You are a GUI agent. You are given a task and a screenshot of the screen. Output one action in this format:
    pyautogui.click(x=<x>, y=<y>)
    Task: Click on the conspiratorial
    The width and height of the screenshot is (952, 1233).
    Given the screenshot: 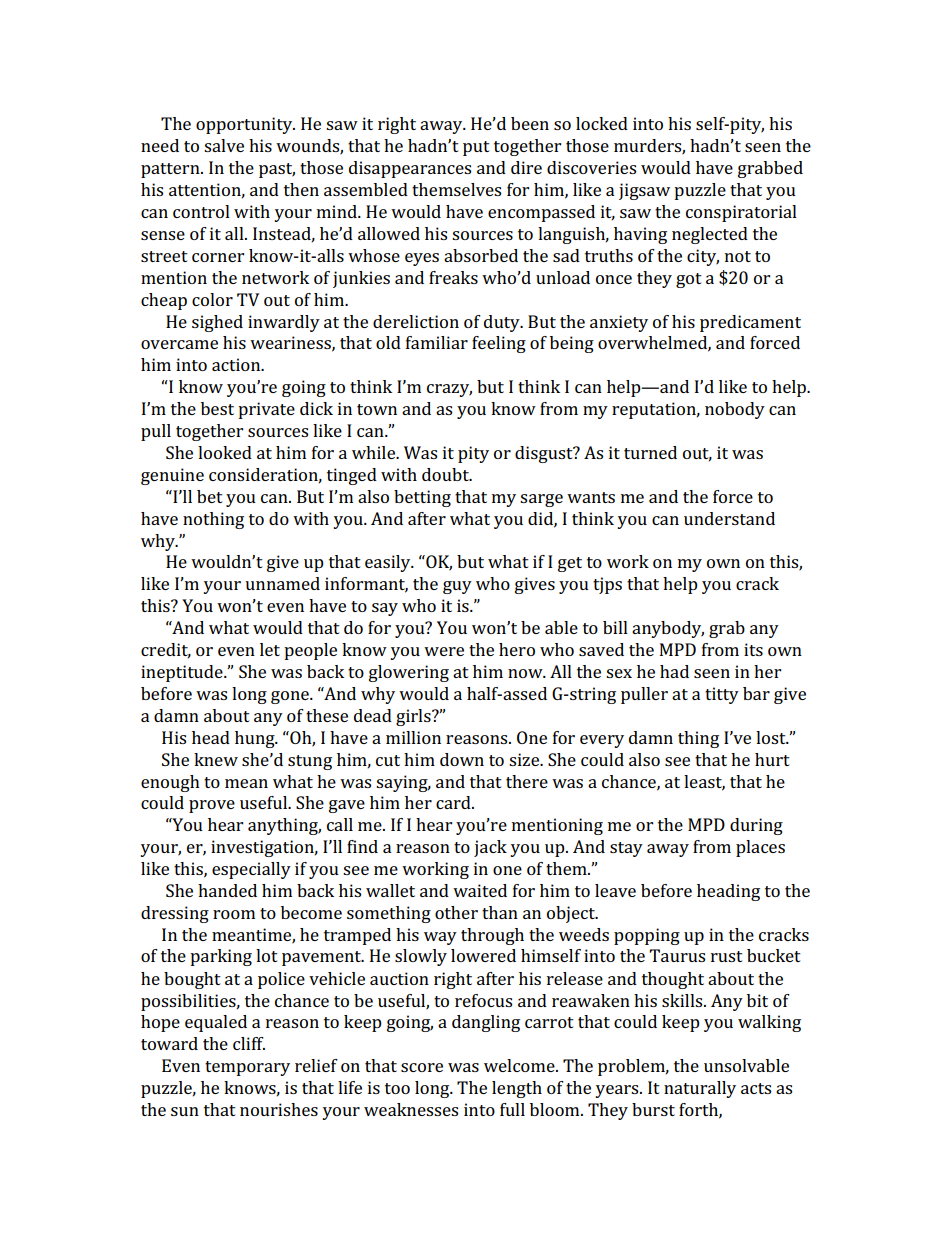 What is the action you would take?
    pyautogui.click(x=741, y=213)
